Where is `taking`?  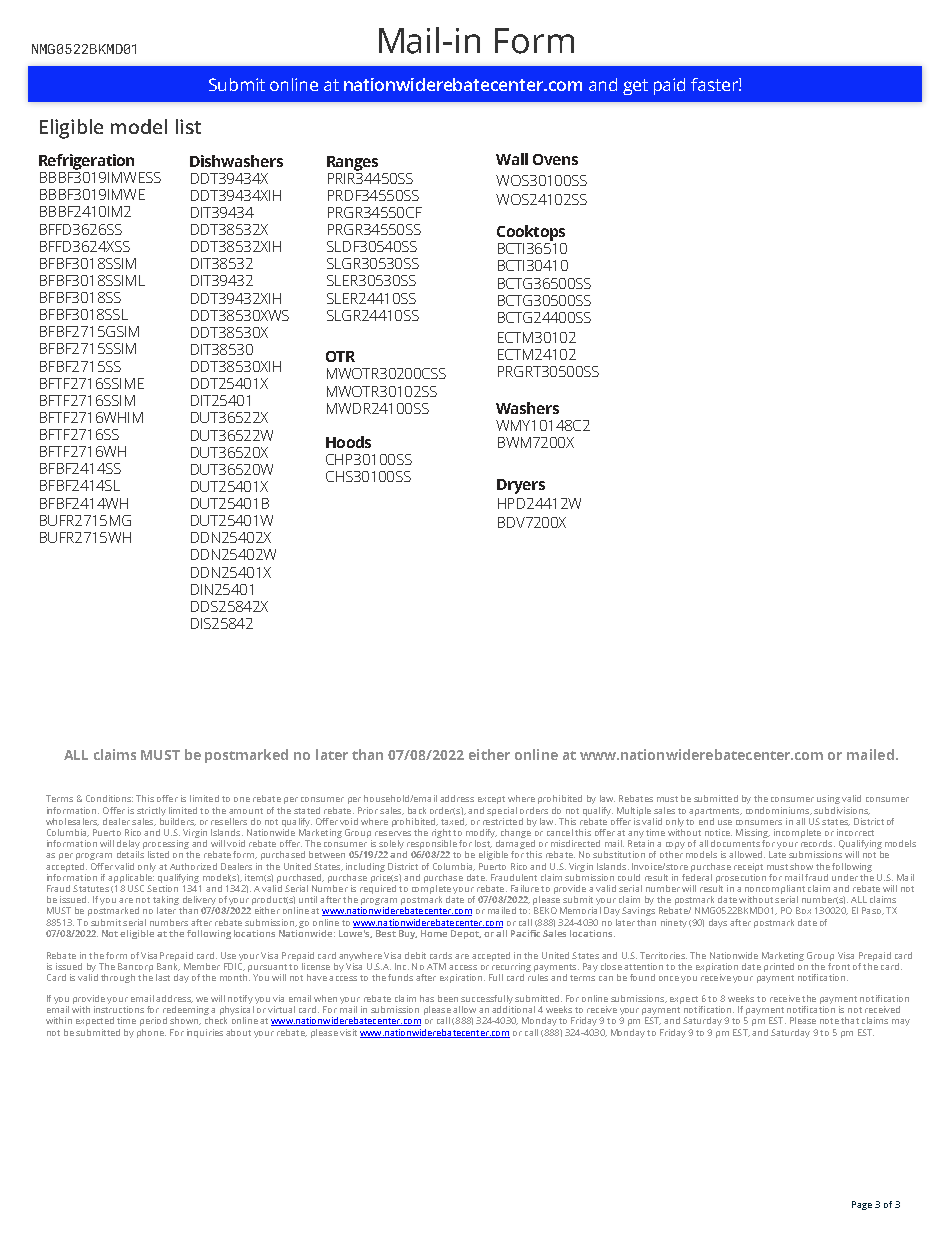
taking is located at coordinates (166, 902).
